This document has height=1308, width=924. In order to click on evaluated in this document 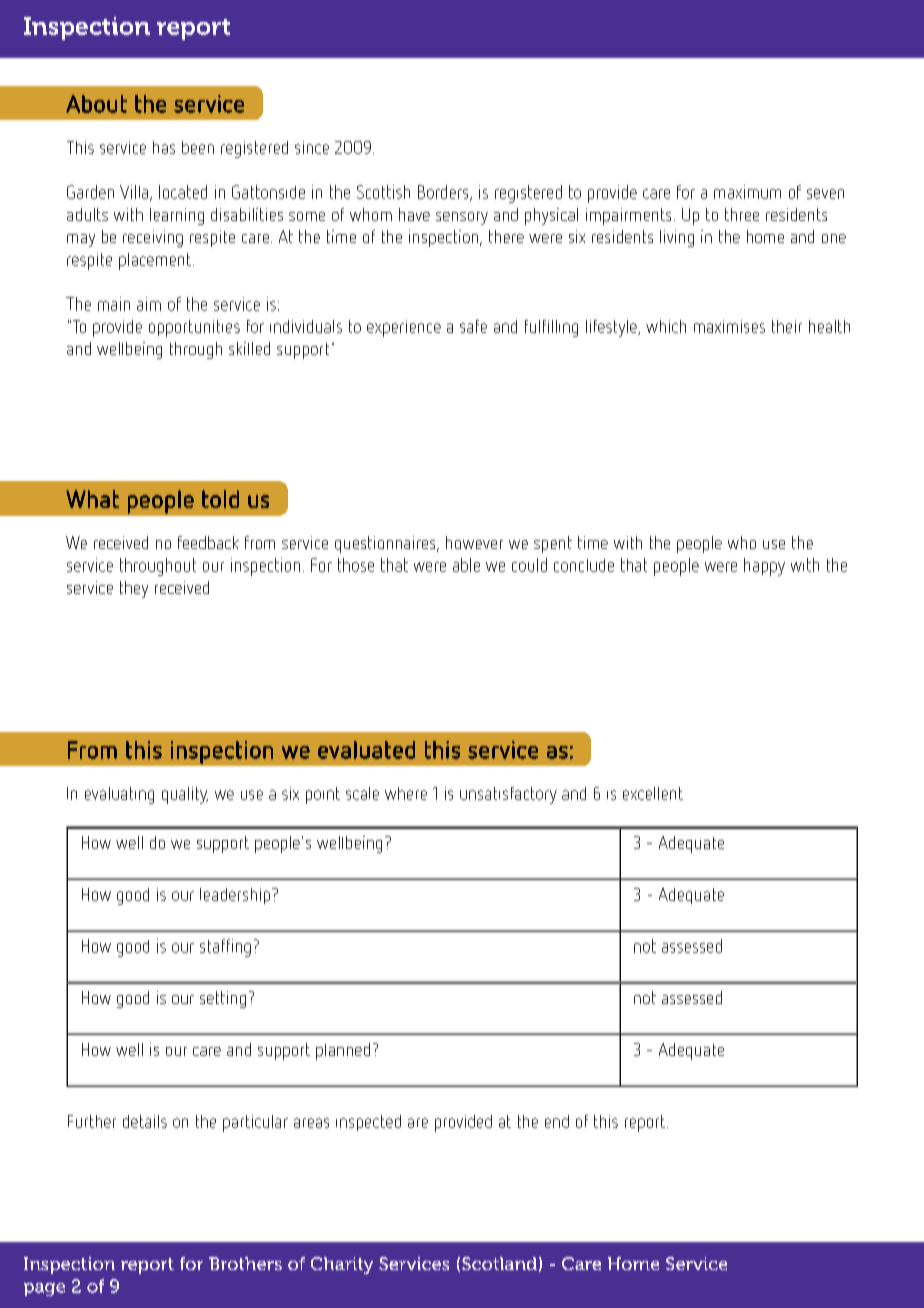, I will do `click(366, 750)`.
